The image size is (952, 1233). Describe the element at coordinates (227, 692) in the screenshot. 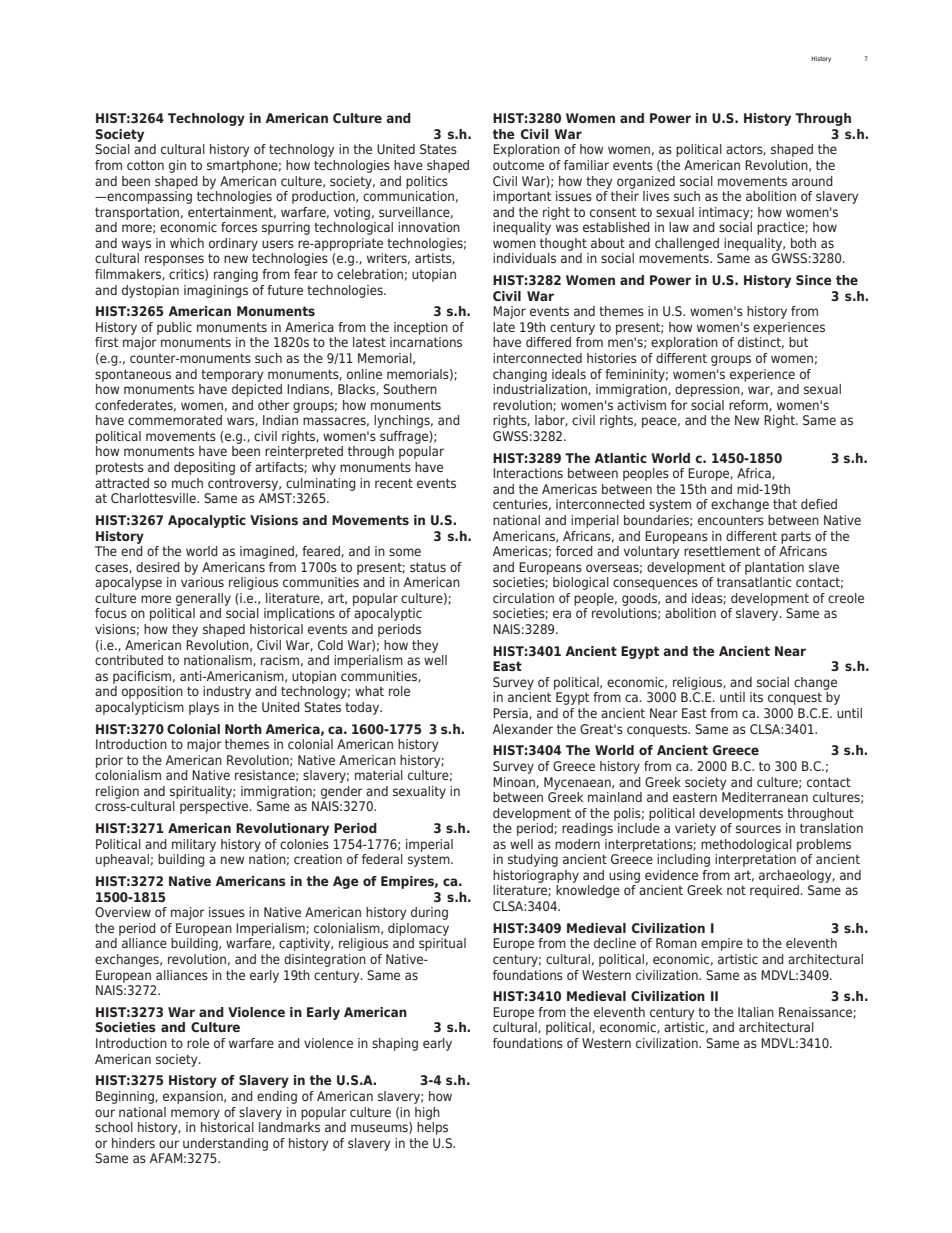

I see `industry` at that location.
